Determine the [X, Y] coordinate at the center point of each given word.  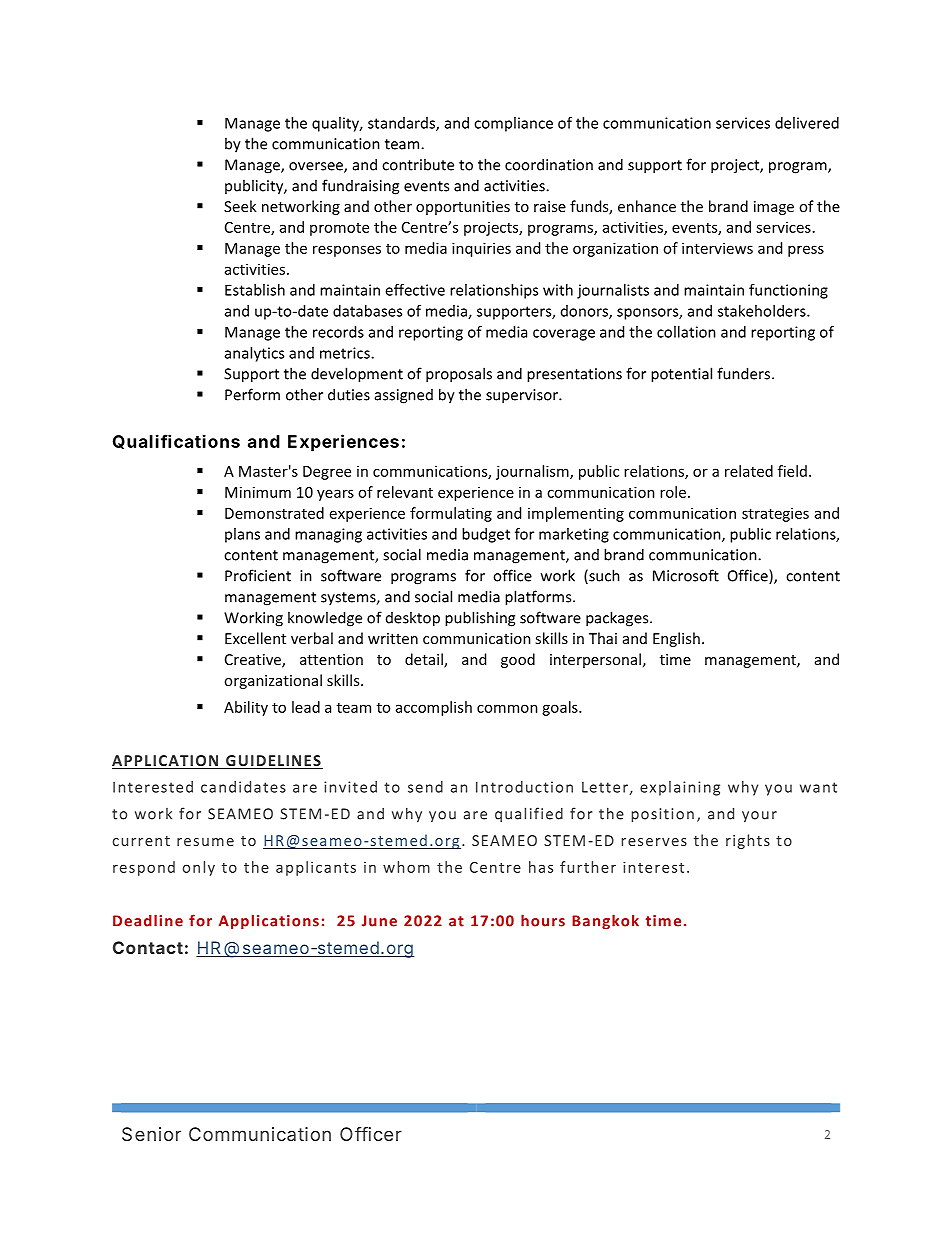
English [676, 639]
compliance [513, 124]
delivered [807, 123]
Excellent [255, 638]
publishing [480, 619]
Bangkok [605, 922]
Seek [240, 206]
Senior [151, 1134]
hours [543, 920]
